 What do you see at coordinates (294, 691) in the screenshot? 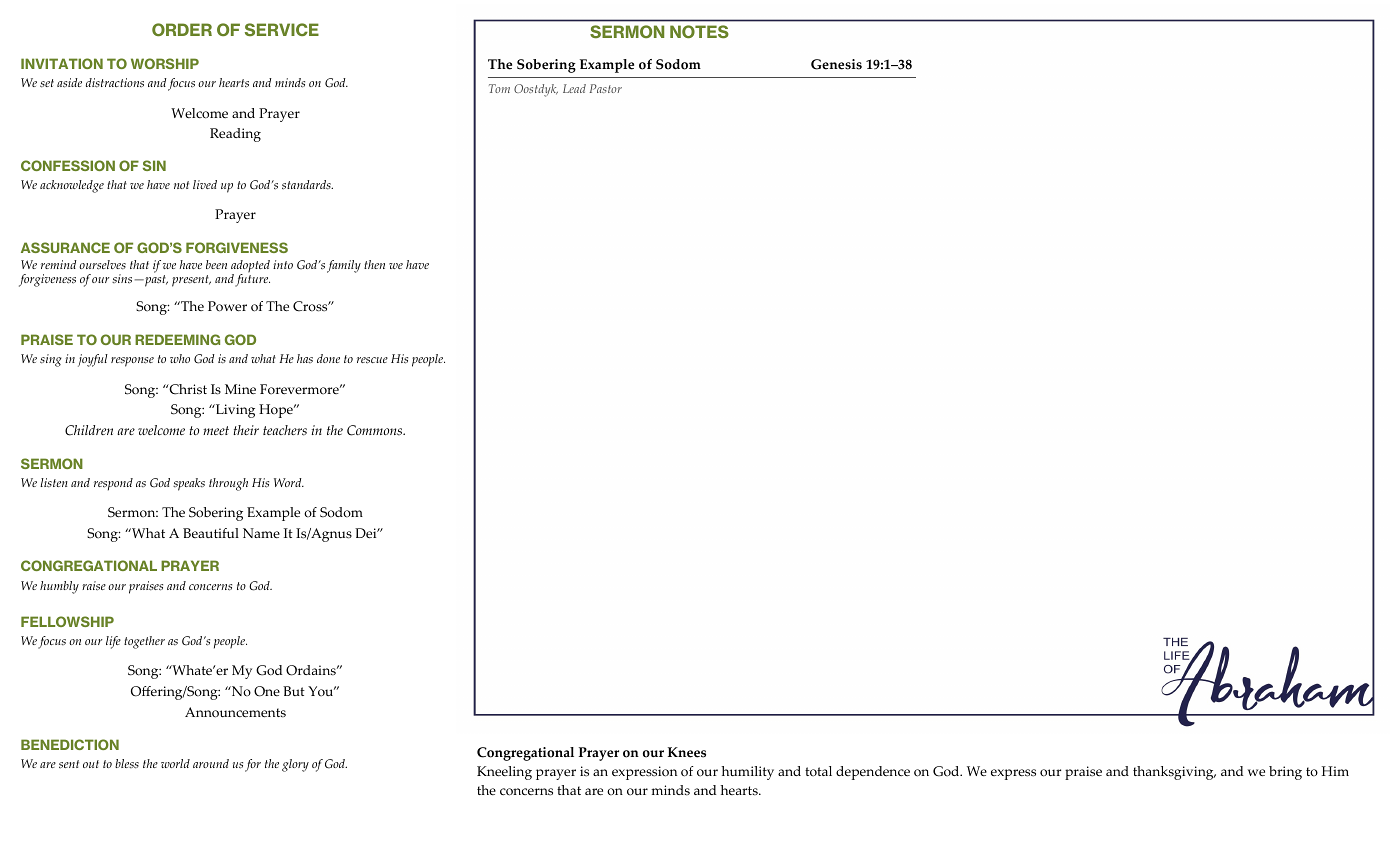
I see `But` at bounding box center [294, 691].
